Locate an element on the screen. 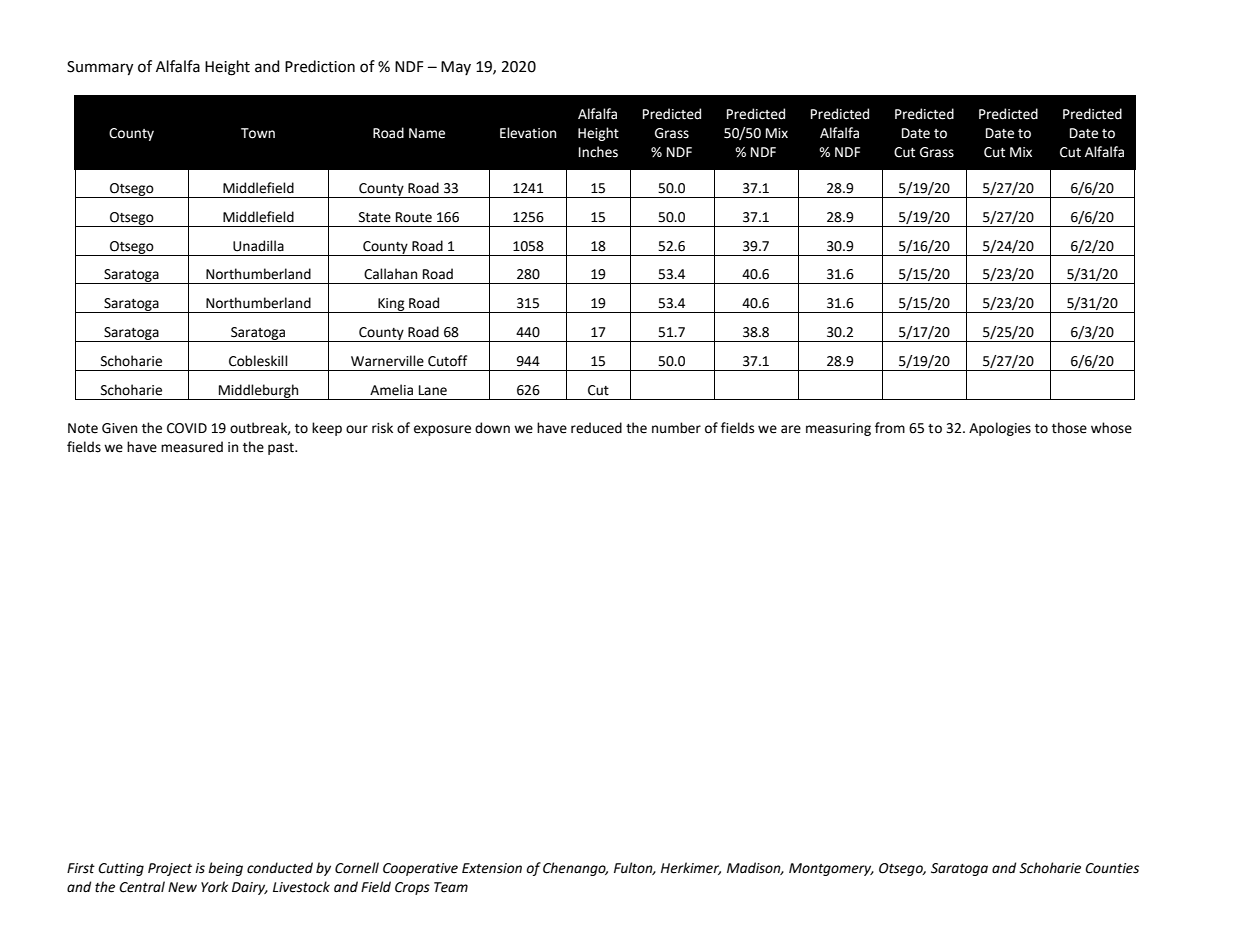 The image size is (1233, 952). Inches is located at coordinates (598, 152).
